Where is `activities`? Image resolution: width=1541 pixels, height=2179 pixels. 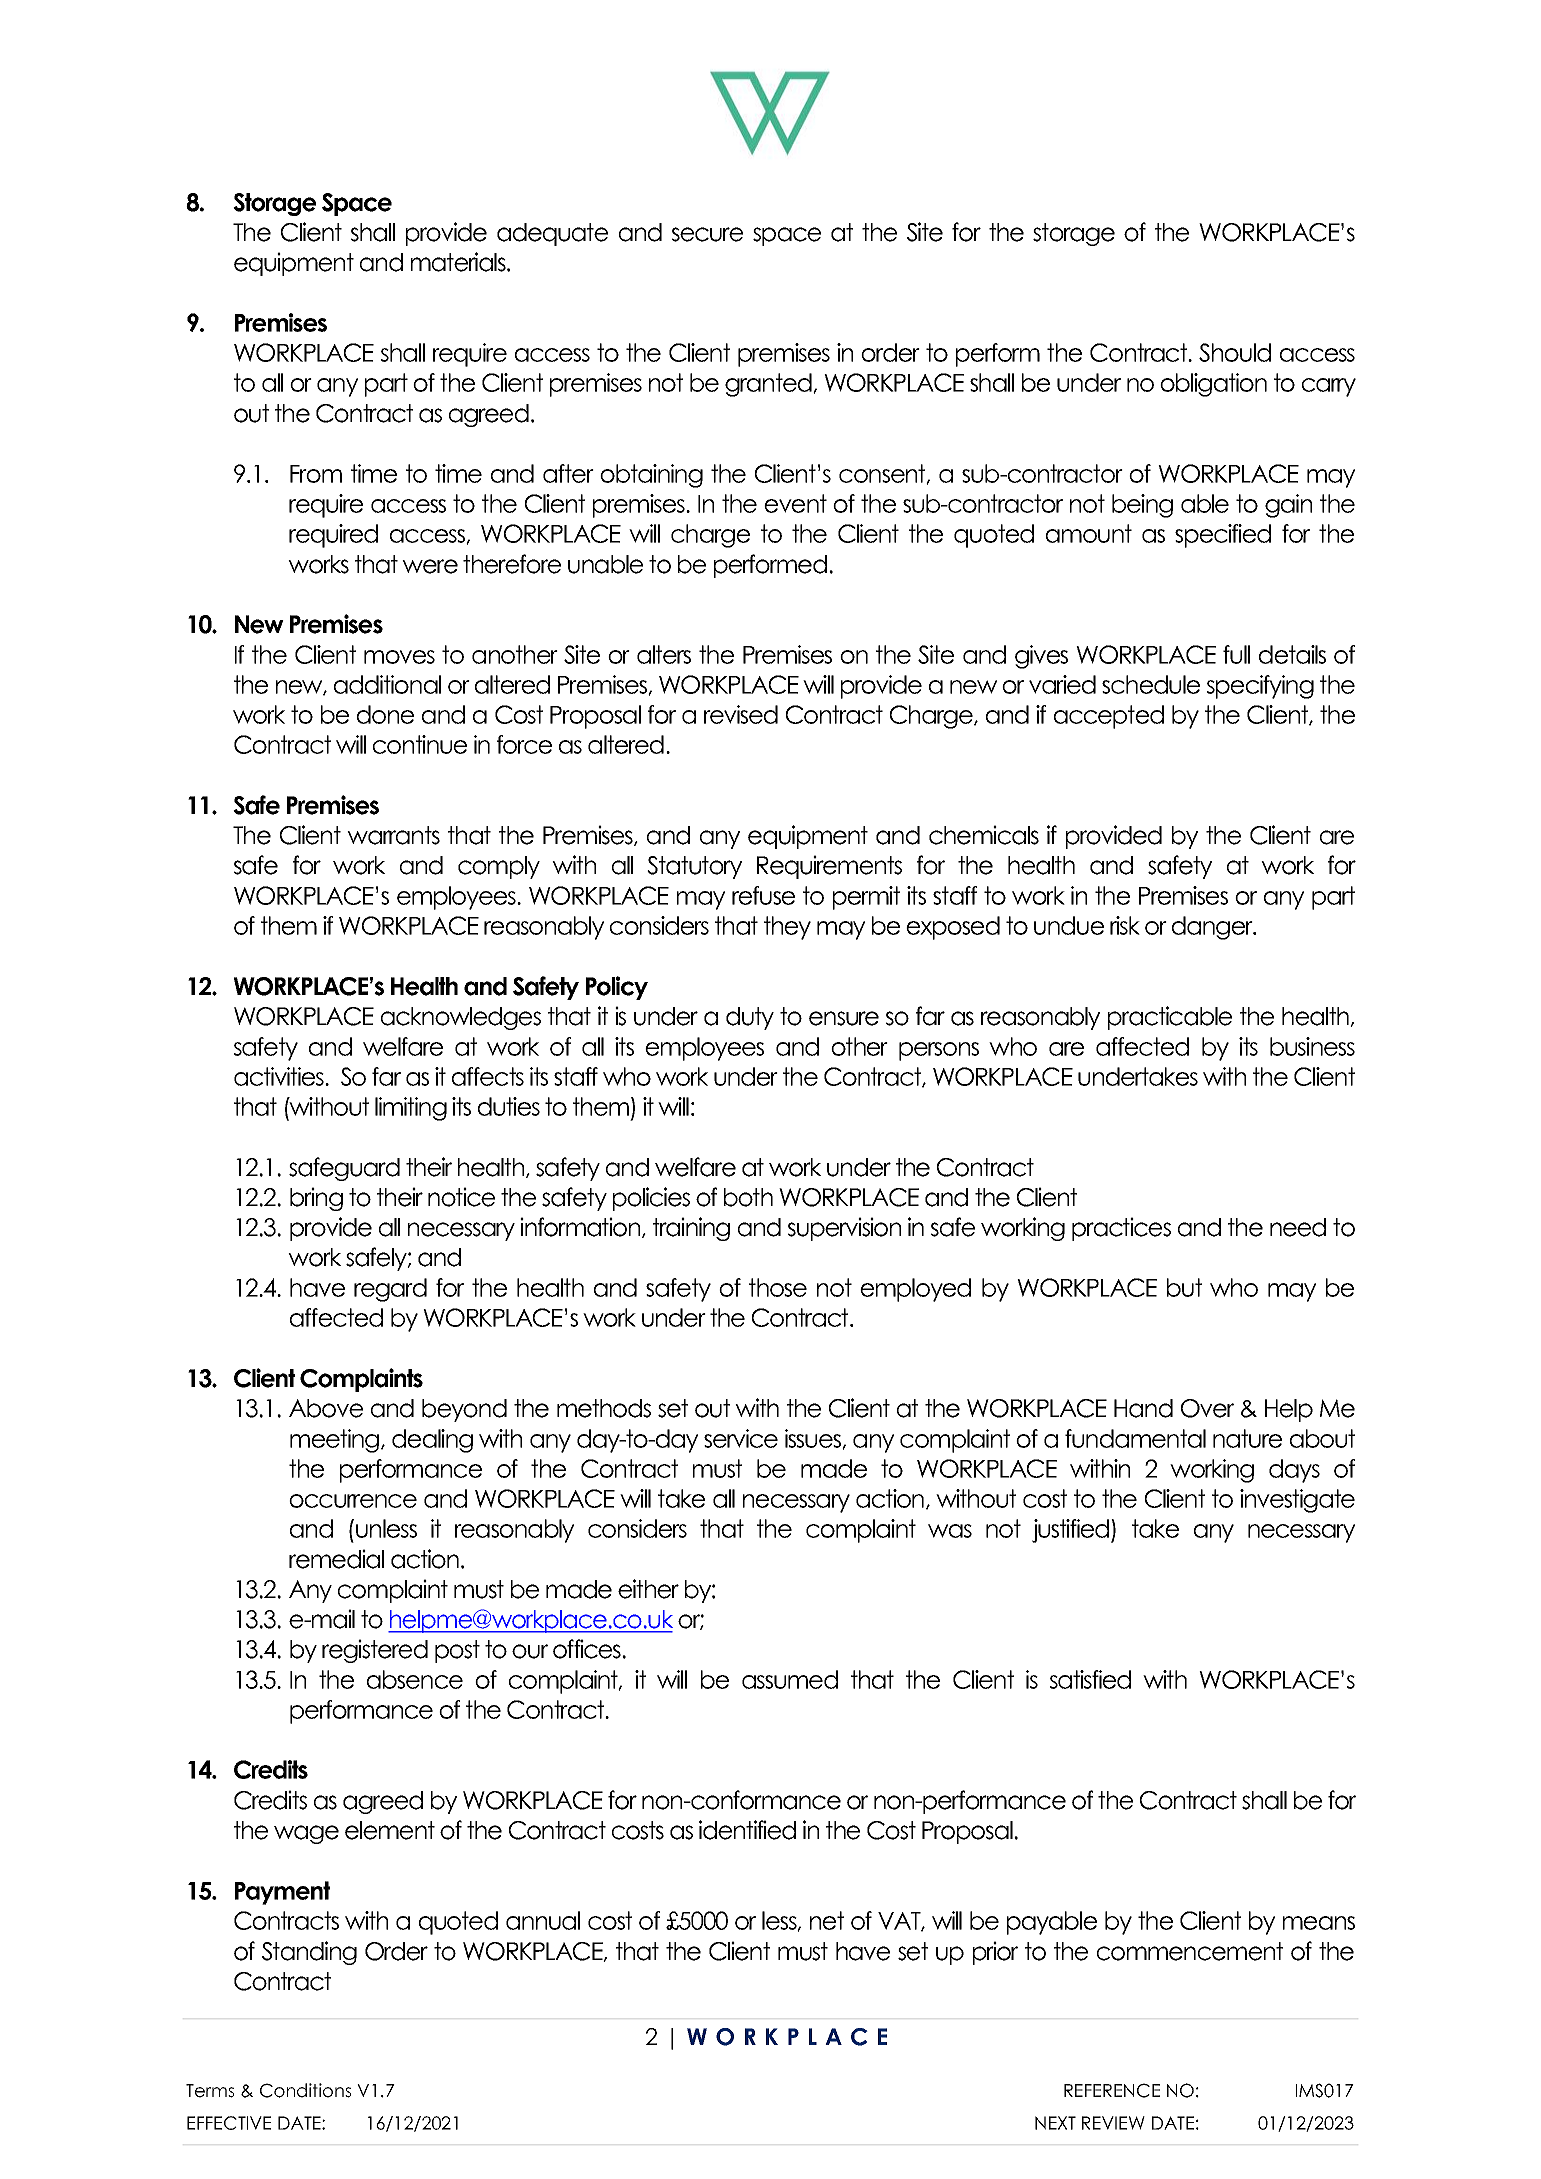
activities is located at coordinates (280, 1076).
